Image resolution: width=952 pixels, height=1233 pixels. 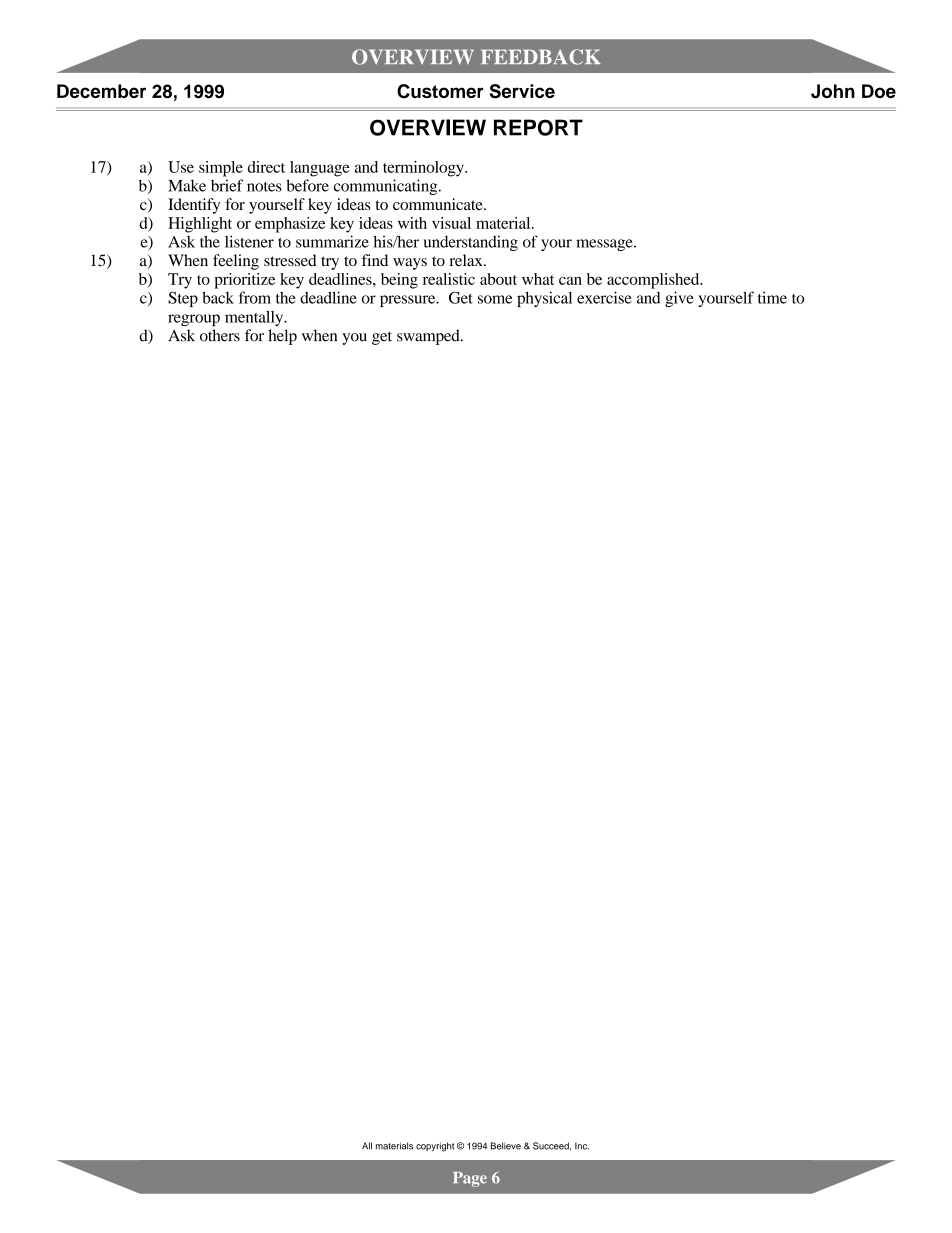 I want to click on others, so click(x=220, y=335).
